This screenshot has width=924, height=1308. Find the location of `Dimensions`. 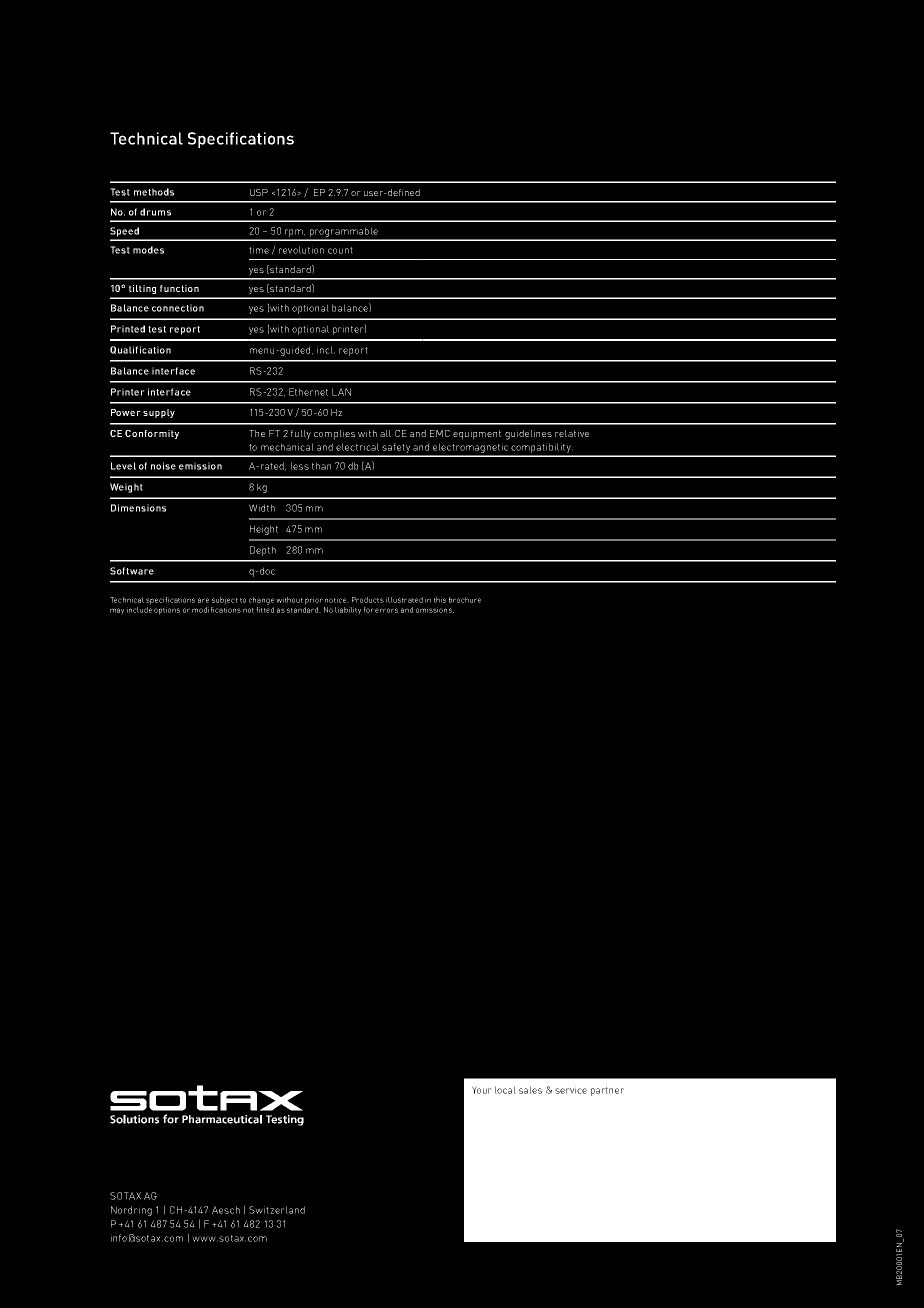

Dimensions is located at coordinates (138, 508).
